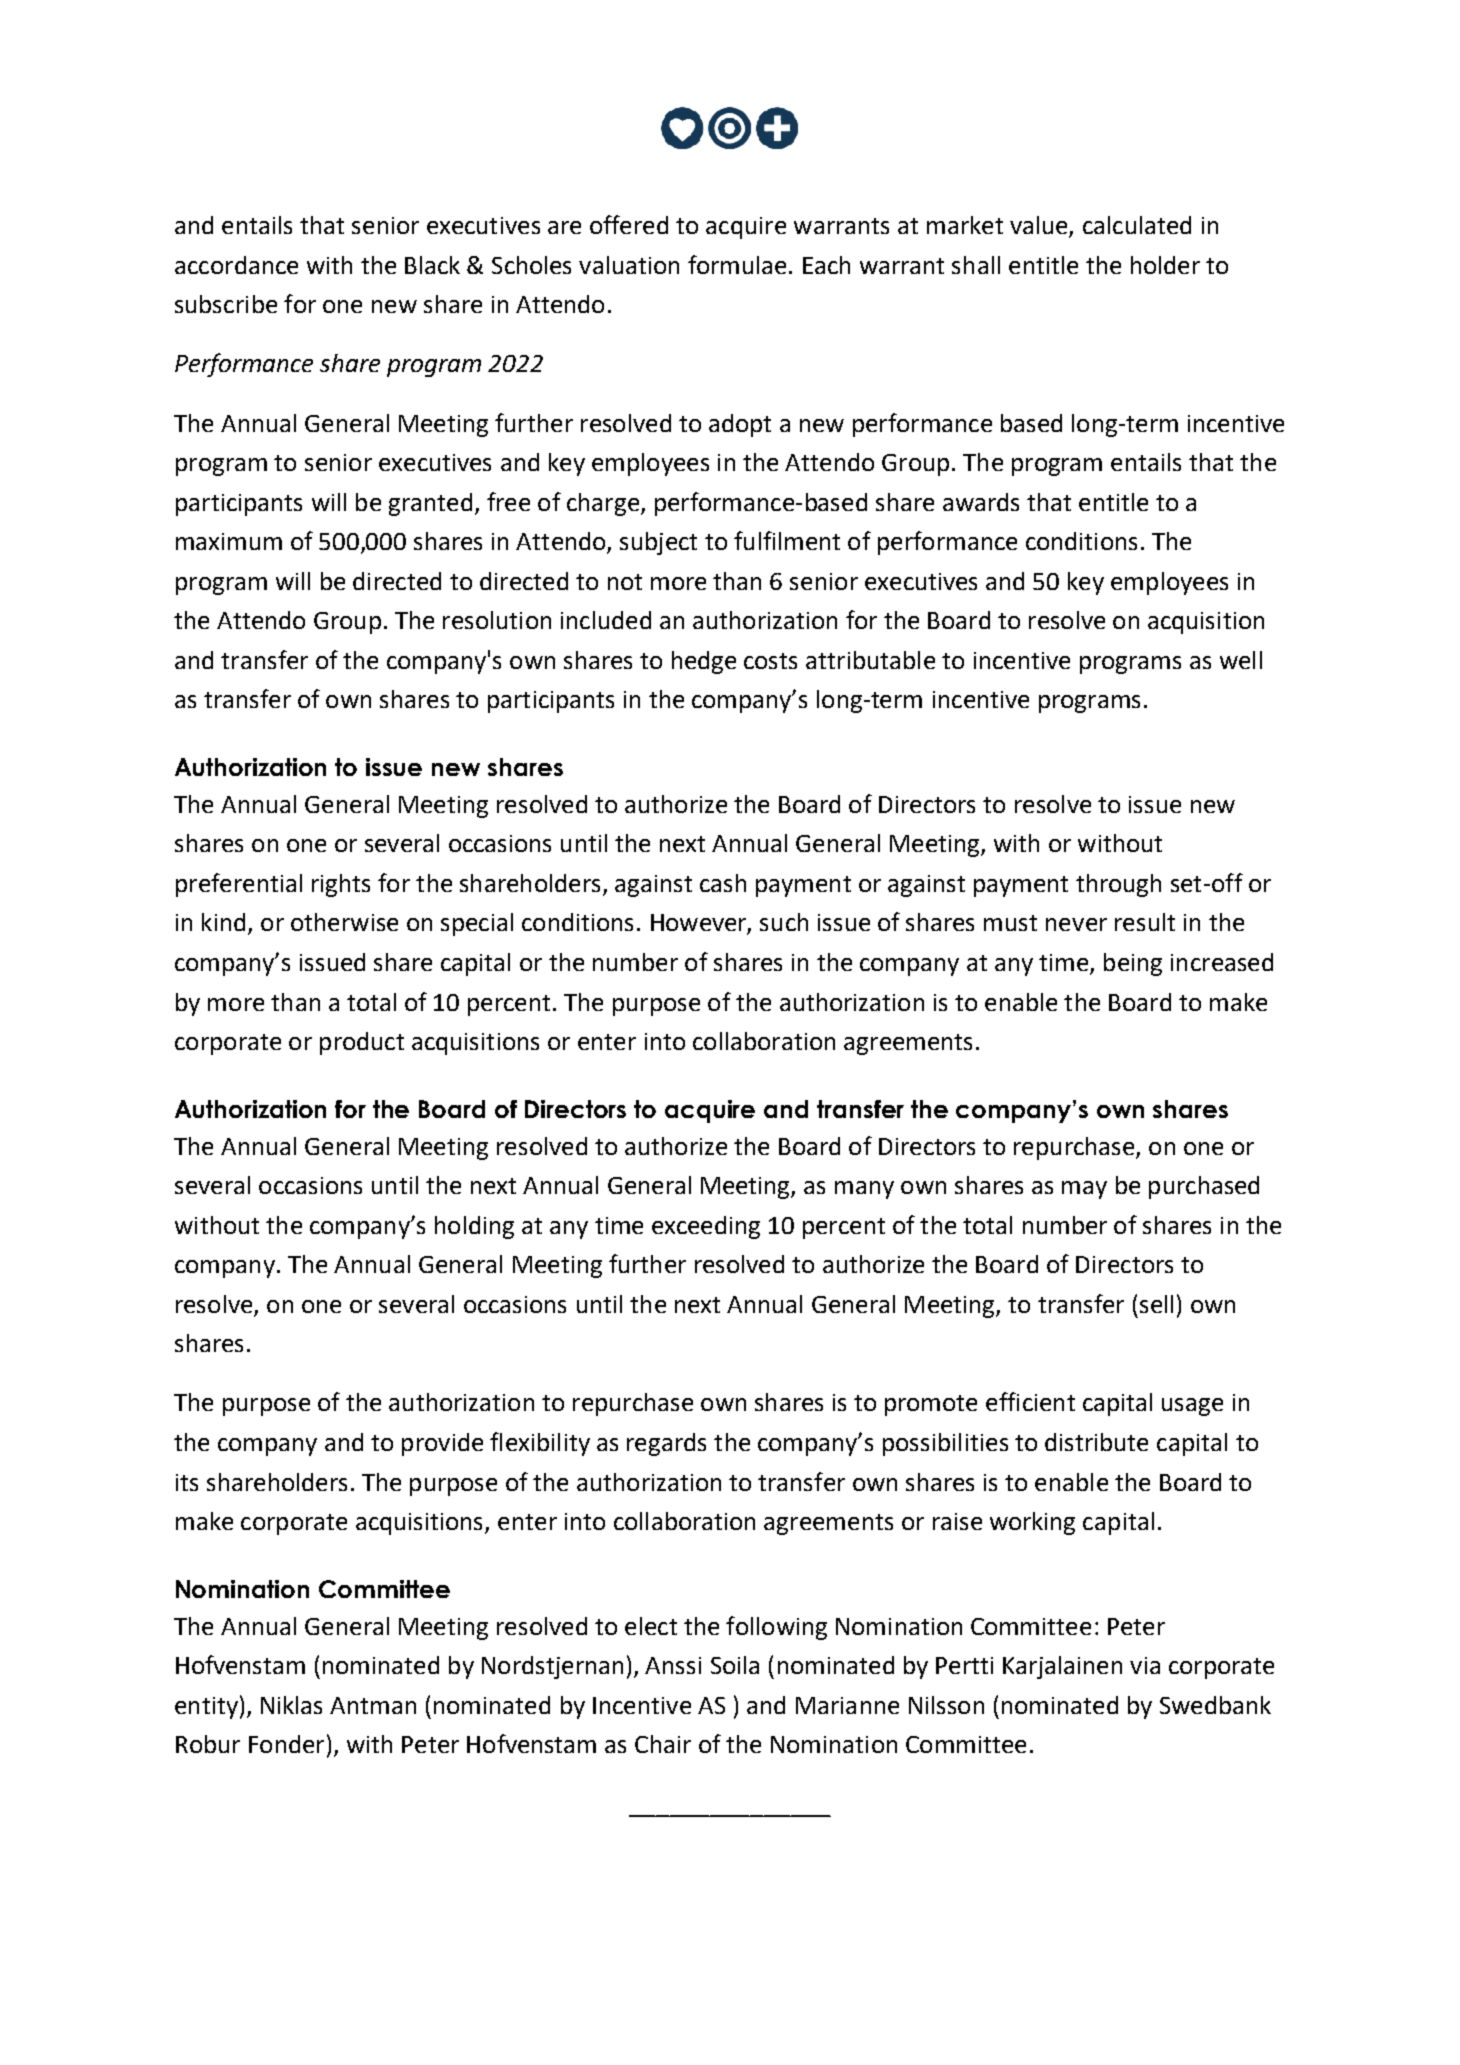 The height and width of the document is (2065, 1460). What do you see at coordinates (737, 264) in the document?
I see `formulae` at bounding box center [737, 264].
